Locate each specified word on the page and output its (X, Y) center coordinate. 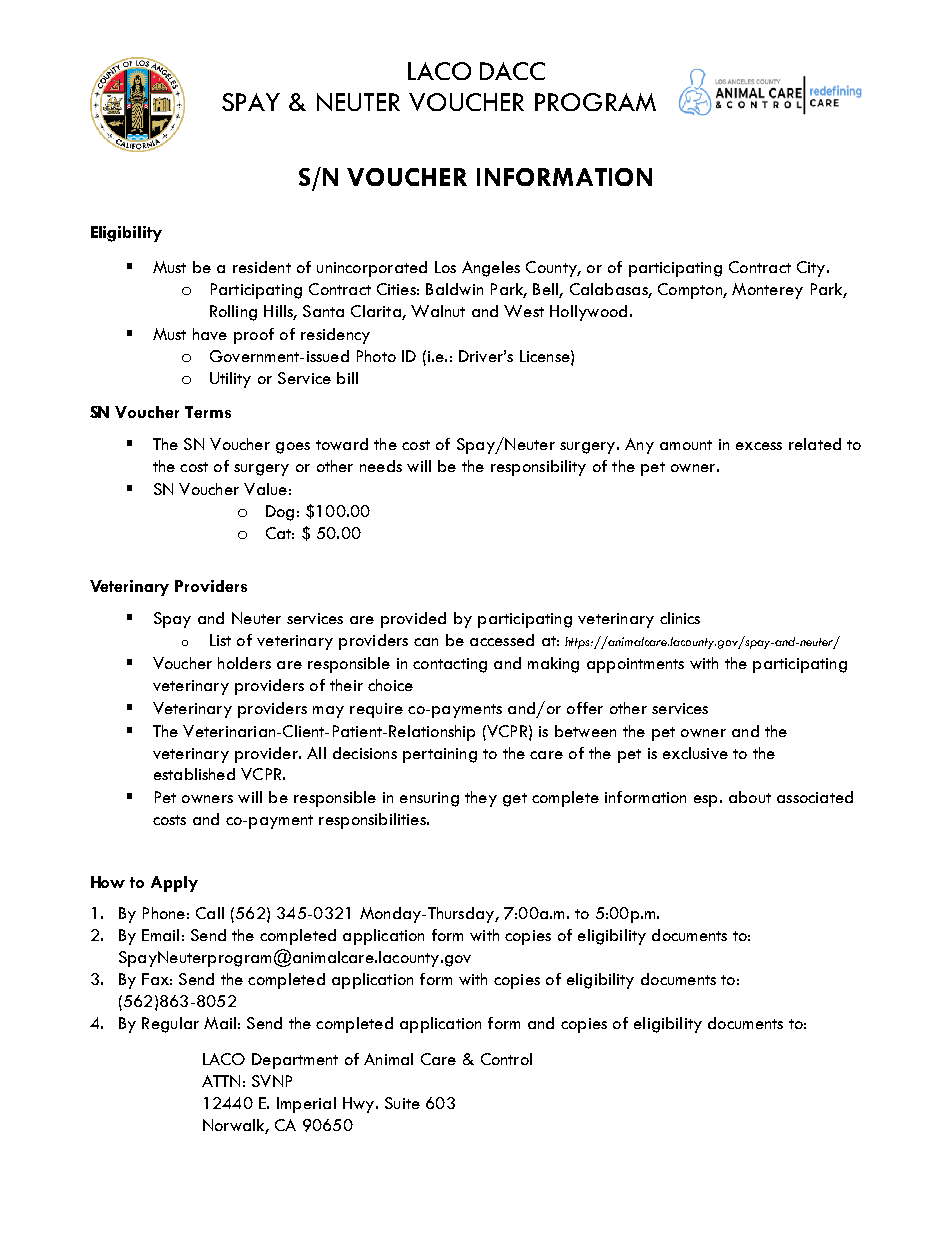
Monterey (767, 291)
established (194, 774)
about (750, 797)
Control (506, 1059)
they (481, 799)
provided (413, 620)
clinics (680, 618)
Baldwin (454, 289)
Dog (280, 513)
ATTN (221, 1081)
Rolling (233, 313)
